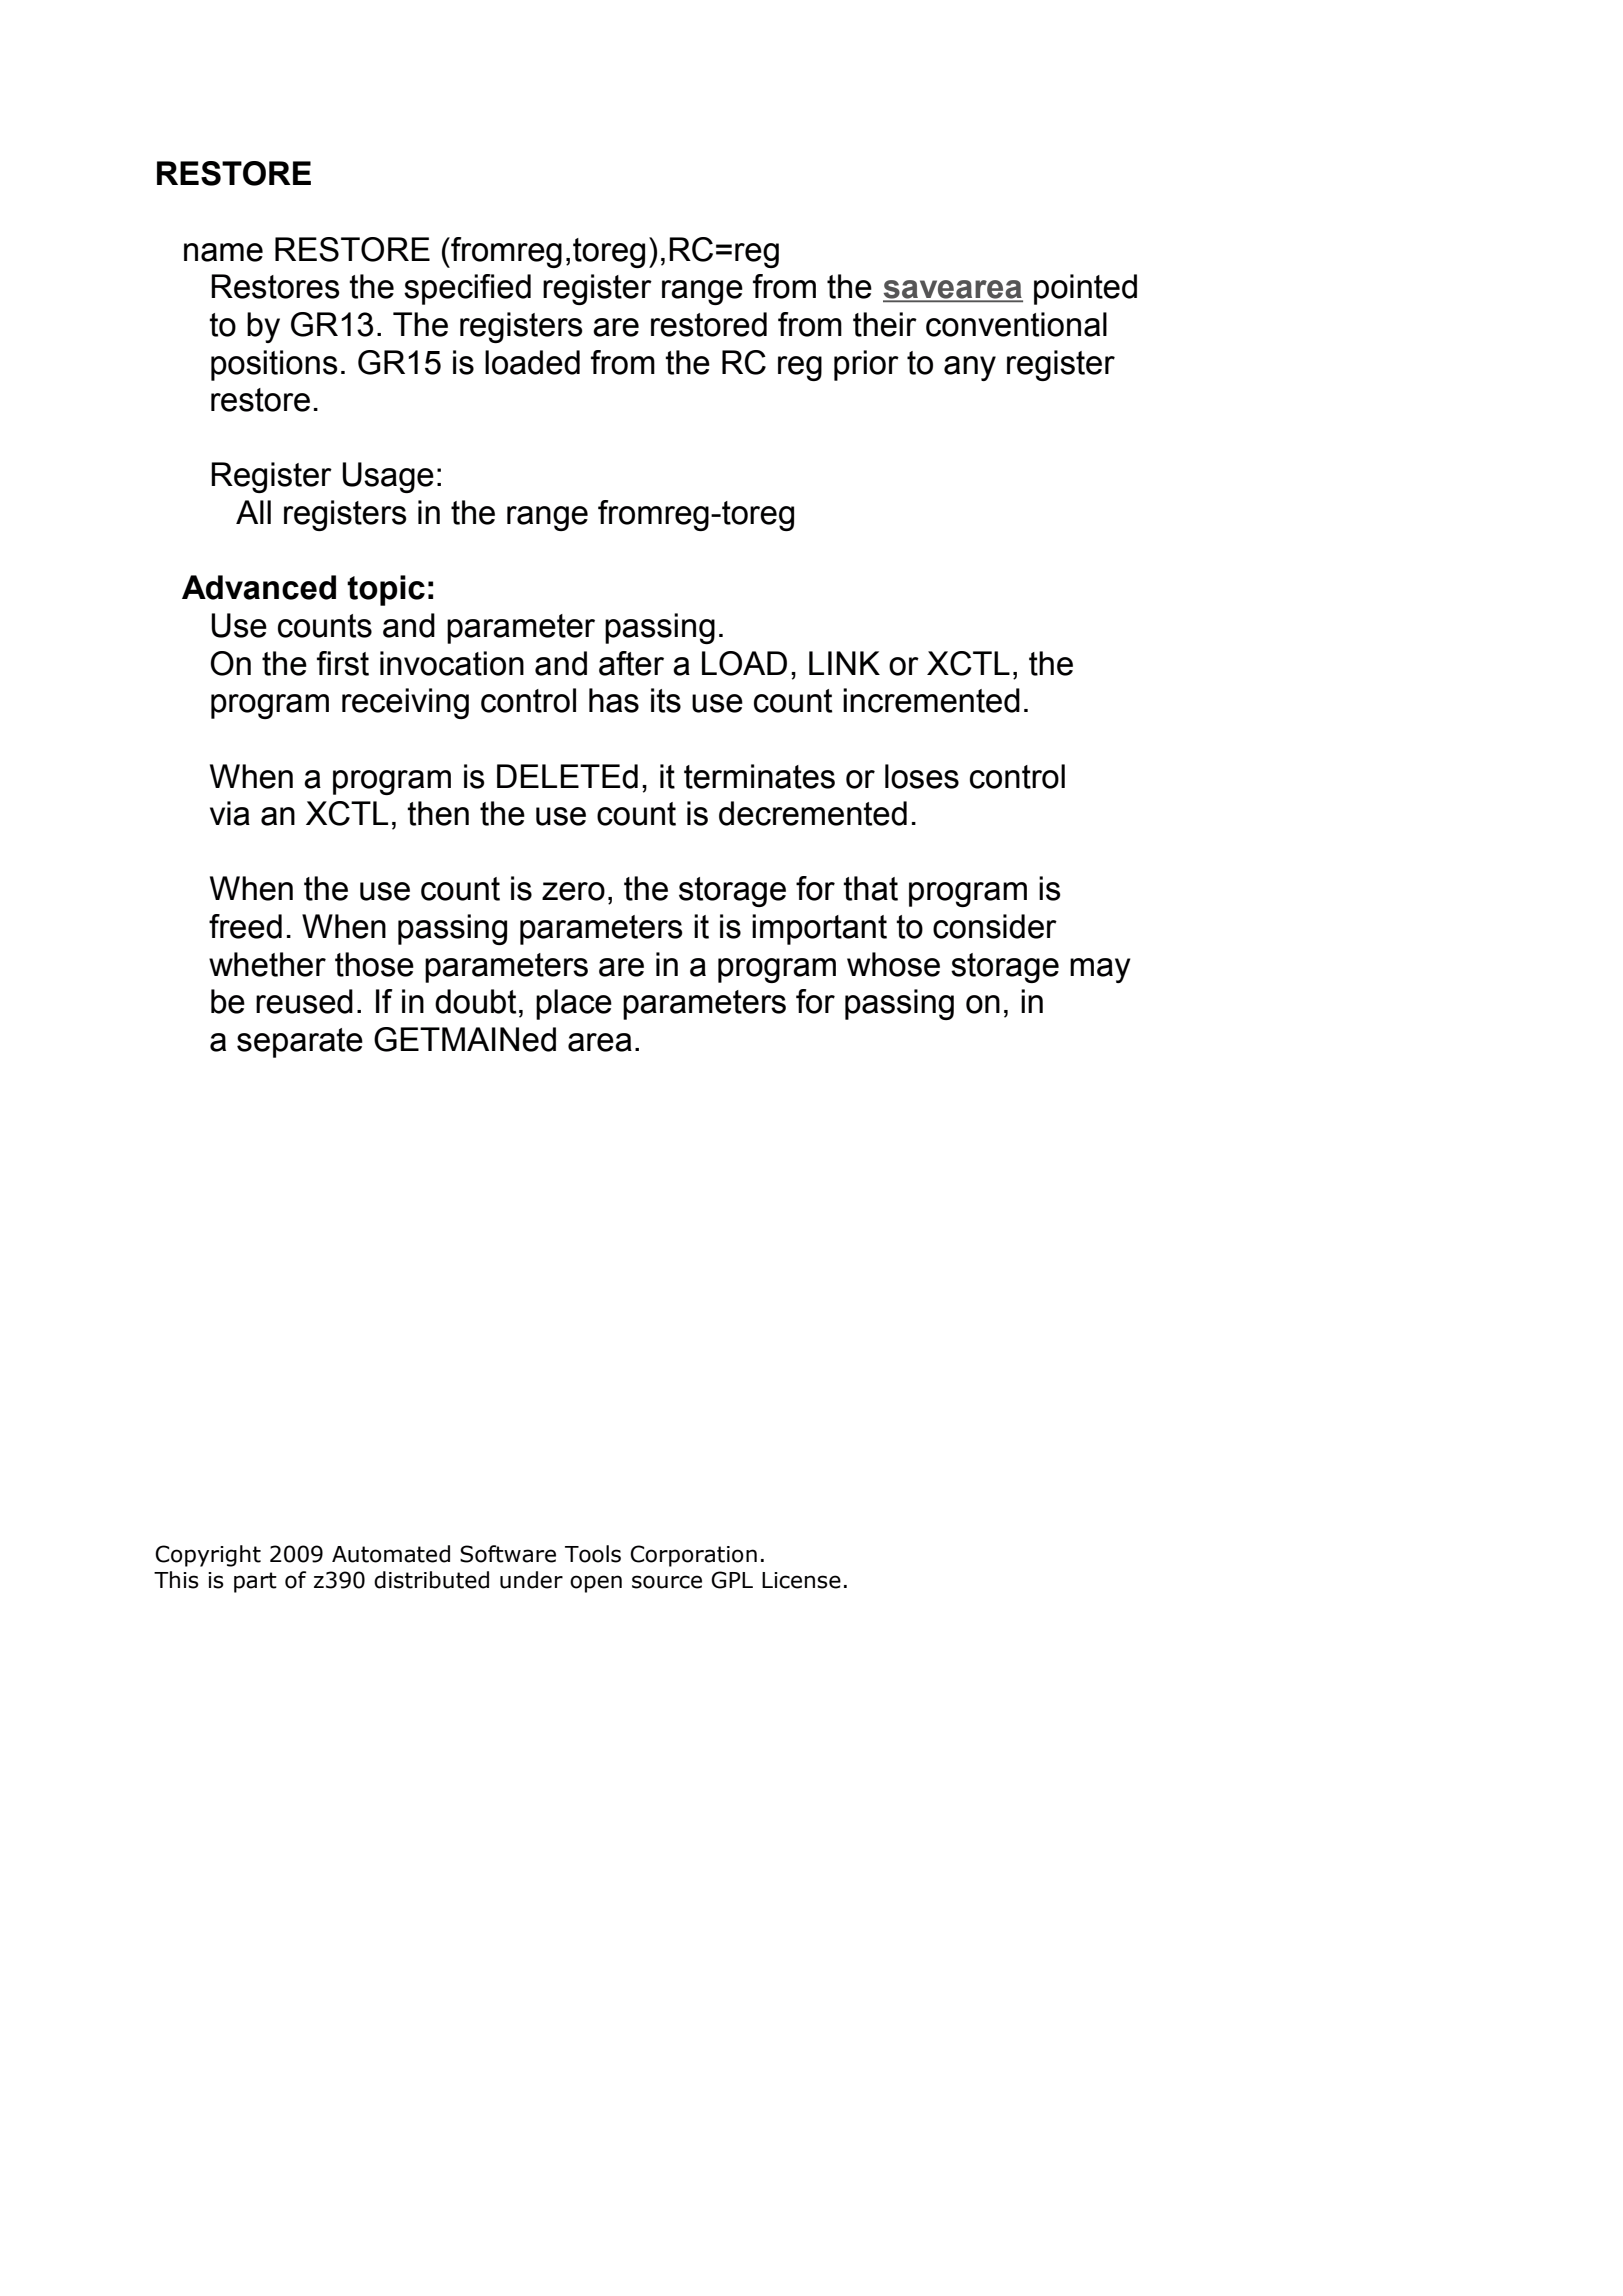 Image resolution: width=1623 pixels, height=2296 pixels. What do you see at coordinates (1100, 970) in the screenshot?
I see `may` at bounding box center [1100, 970].
